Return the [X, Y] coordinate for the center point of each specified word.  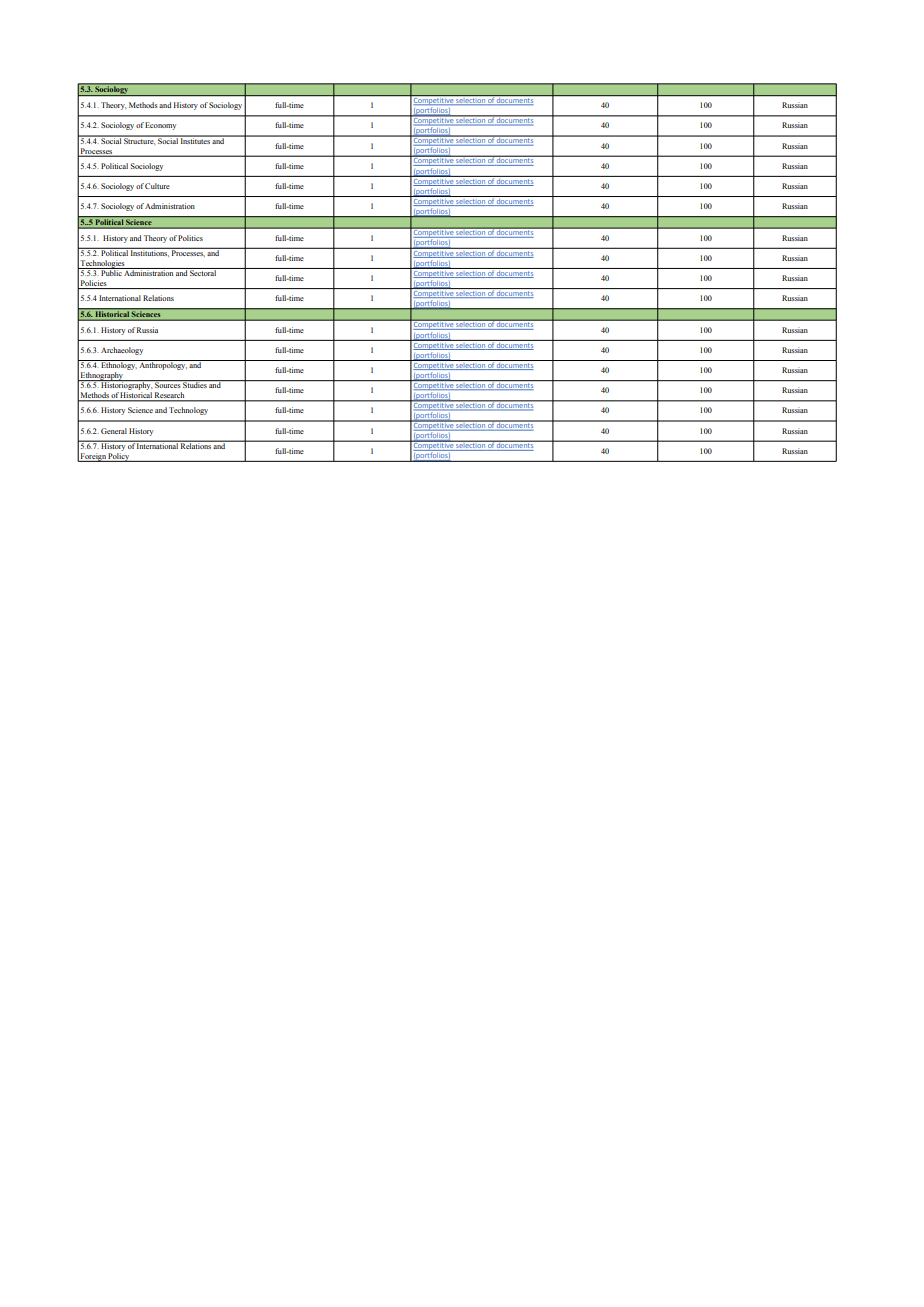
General [114, 431]
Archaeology [122, 351]
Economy [160, 126]
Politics [190, 238]
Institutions [149, 252]
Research [170, 396]
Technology [188, 411]
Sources [167, 384]
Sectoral [203, 272]
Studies [194, 384]
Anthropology [163, 365]
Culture [157, 186]
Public [111, 272]
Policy [119, 457]
